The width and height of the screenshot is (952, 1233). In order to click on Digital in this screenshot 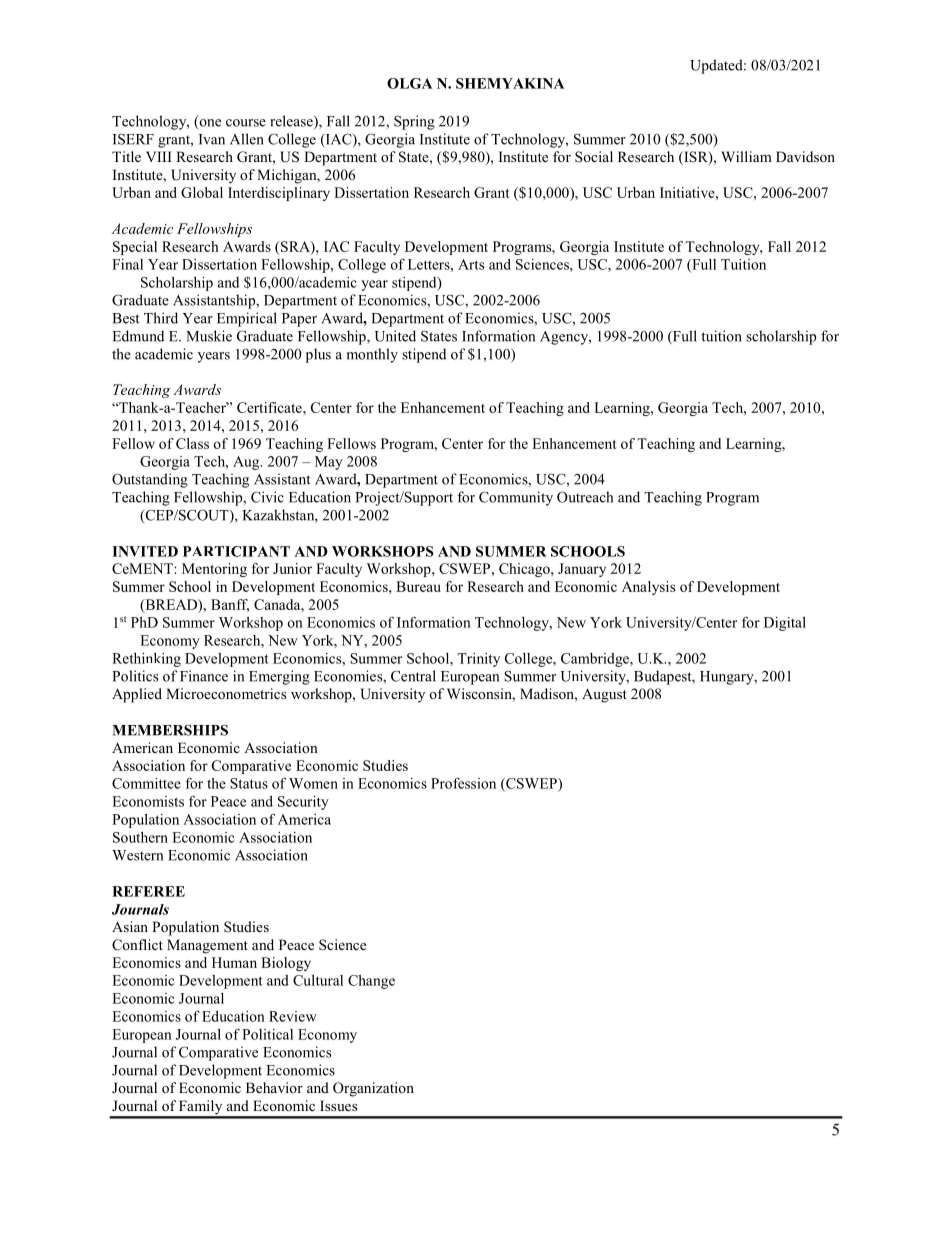, I will do `click(785, 624)`.
